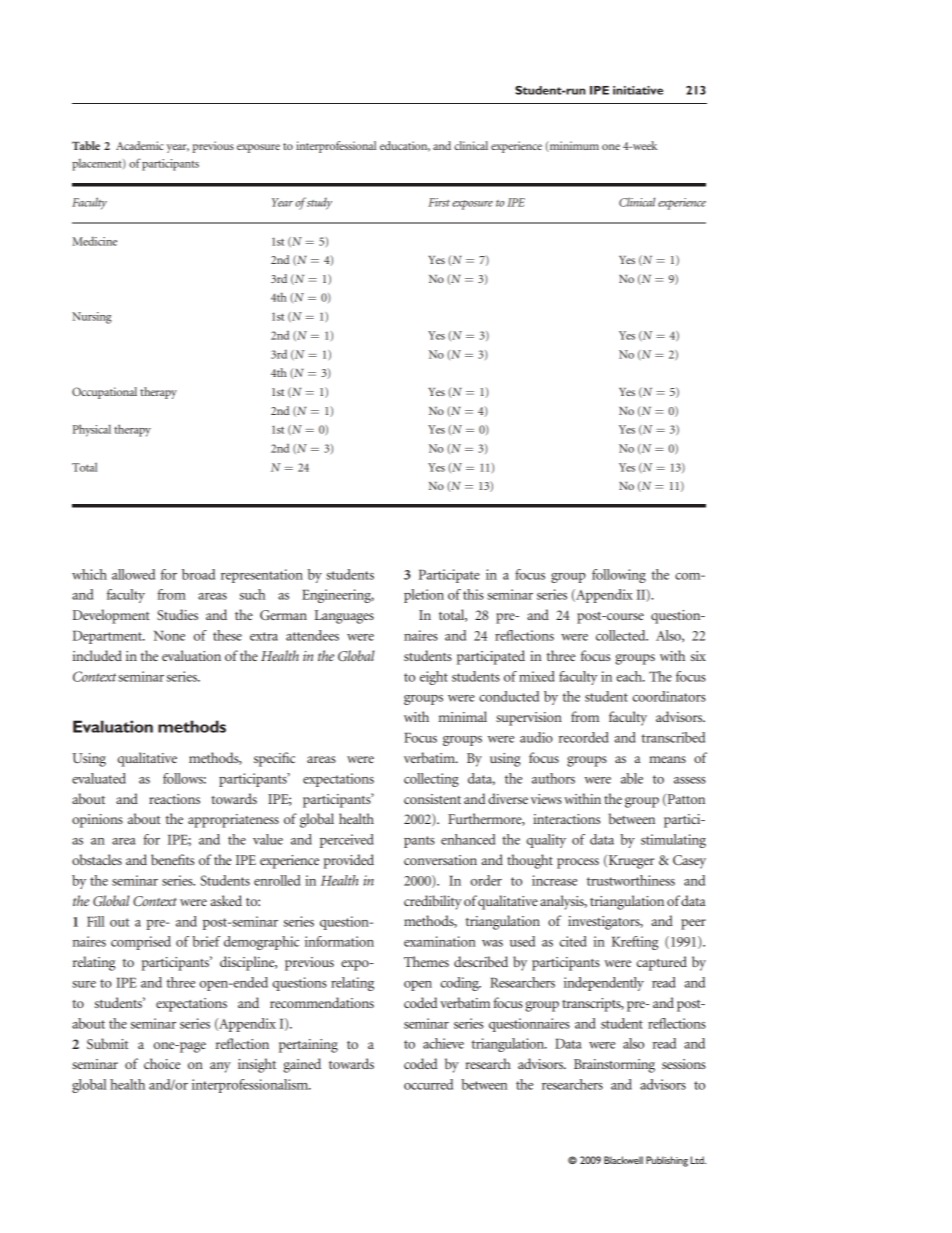 This screenshot has width=952, height=1233. I want to click on collected, so click(622, 635).
